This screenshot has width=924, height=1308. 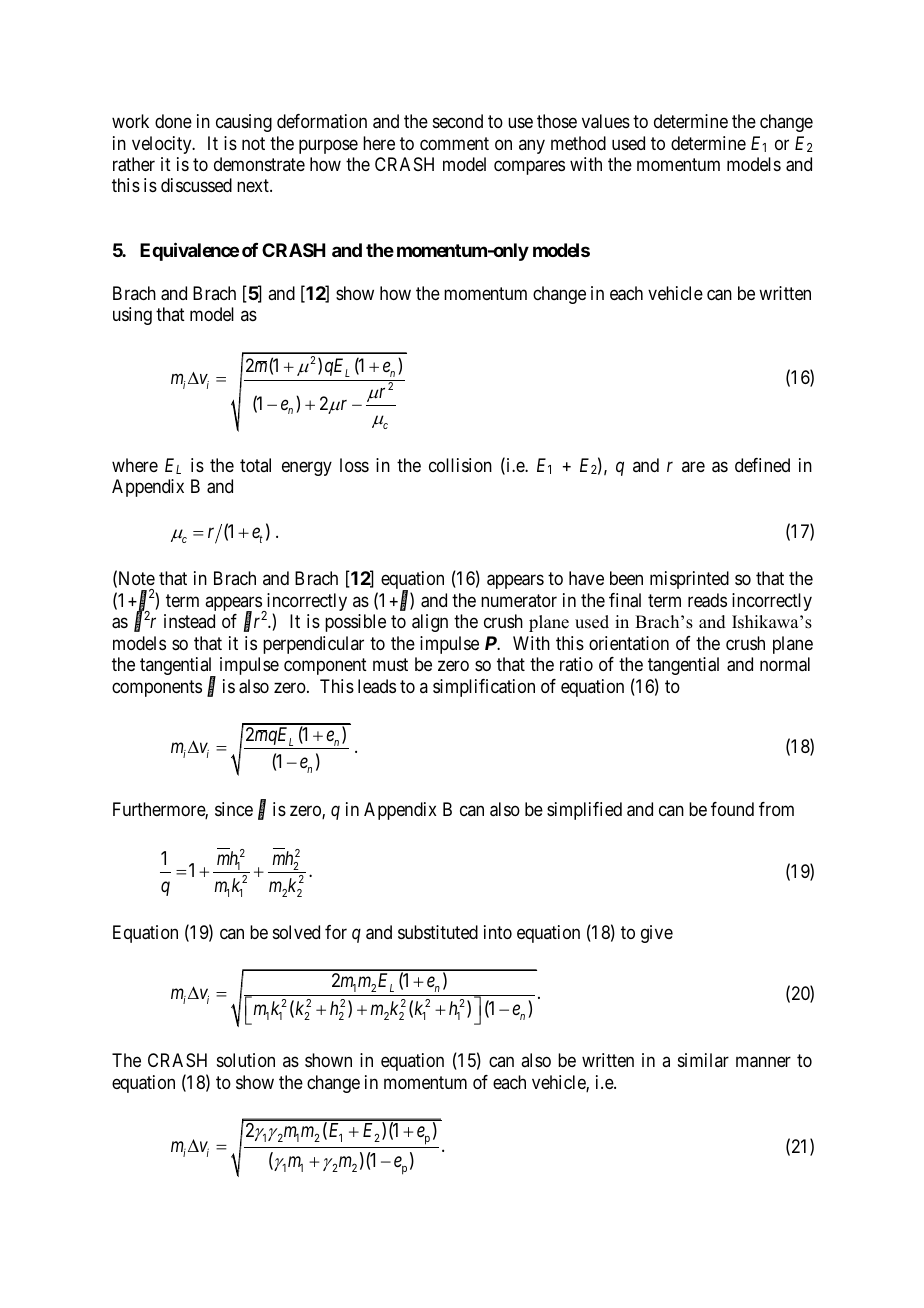 What do you see at coordinates (606, 121) in the screenshot?
I see `values` at bounding box center [606, 121].
